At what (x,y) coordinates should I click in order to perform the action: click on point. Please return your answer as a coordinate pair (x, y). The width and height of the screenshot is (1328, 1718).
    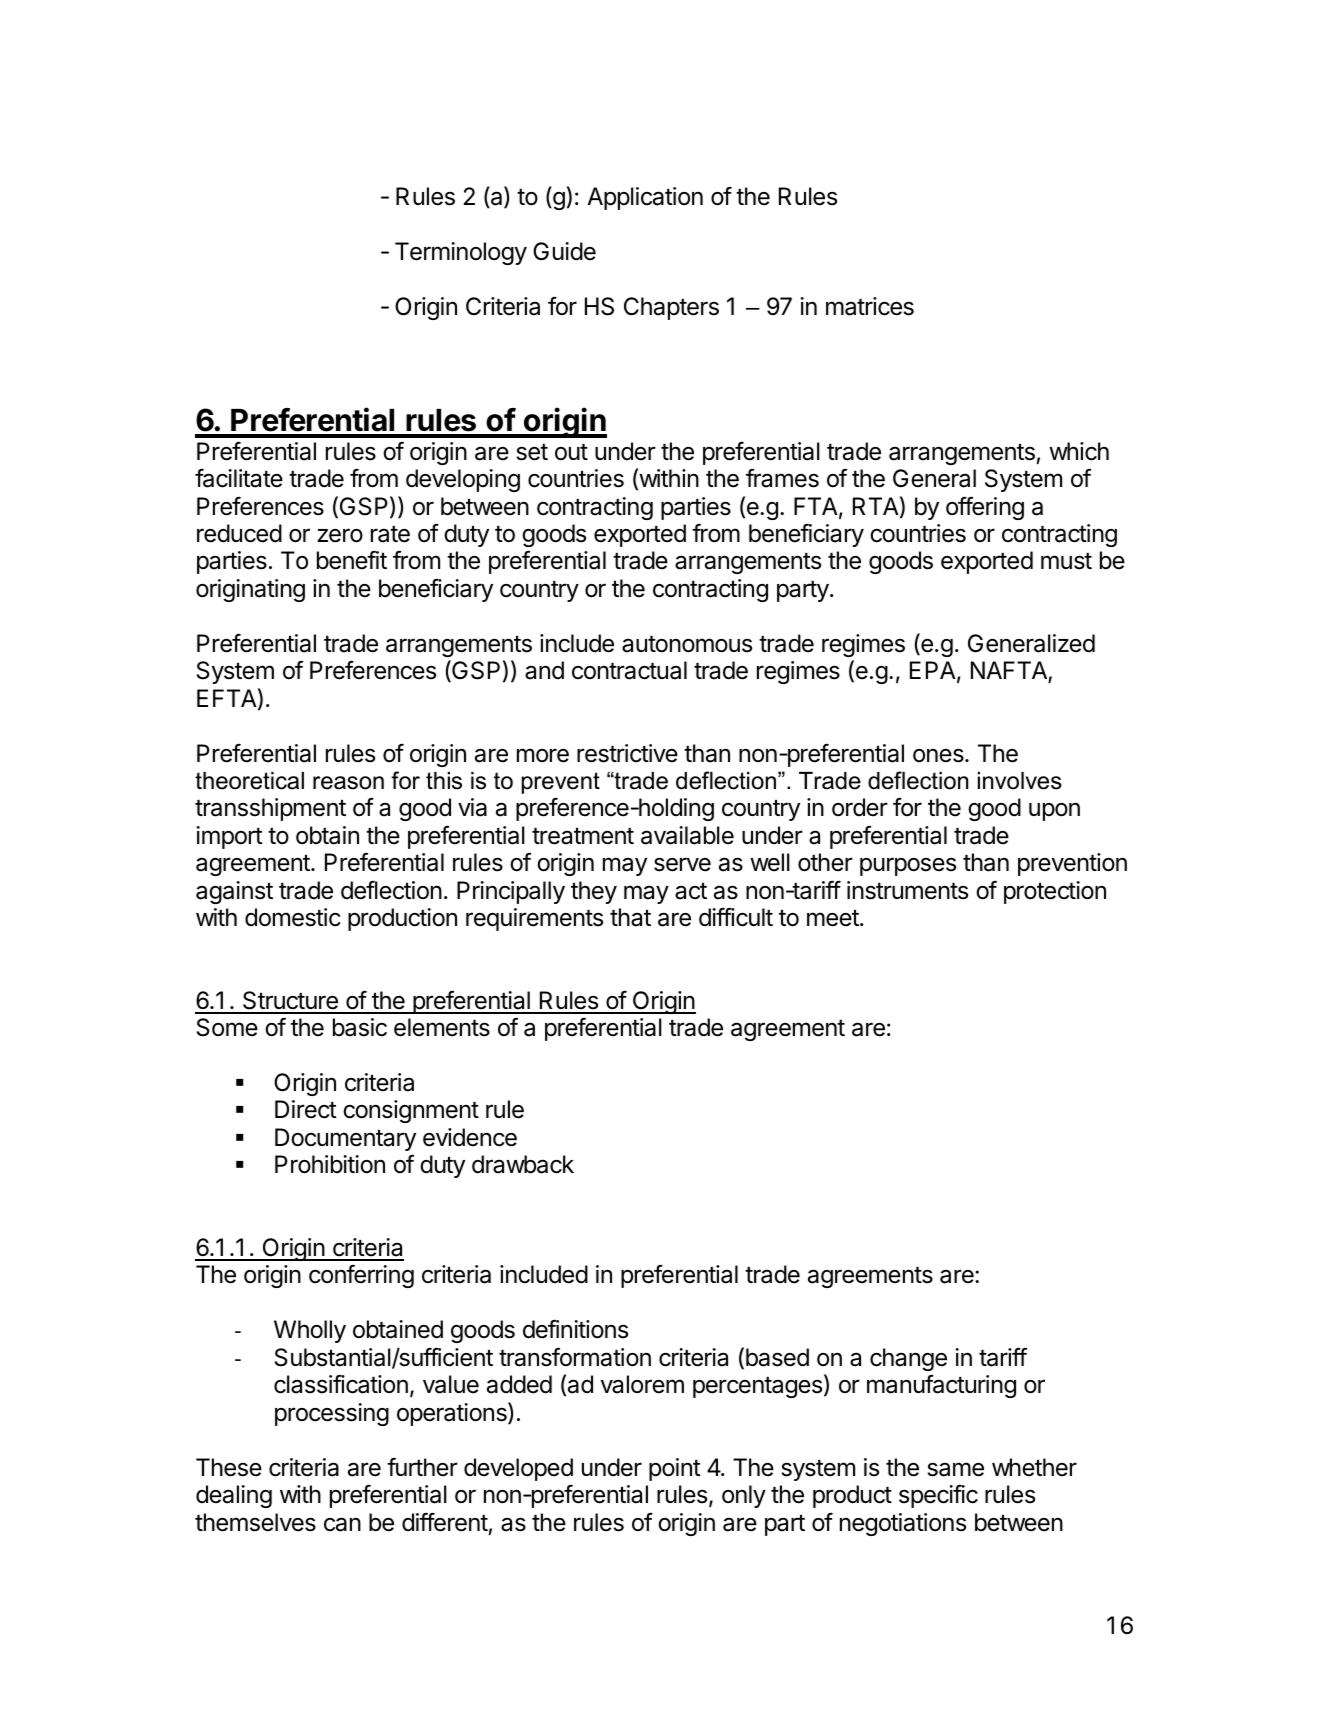
    Looking at the image, I should click on (675, 1469).
